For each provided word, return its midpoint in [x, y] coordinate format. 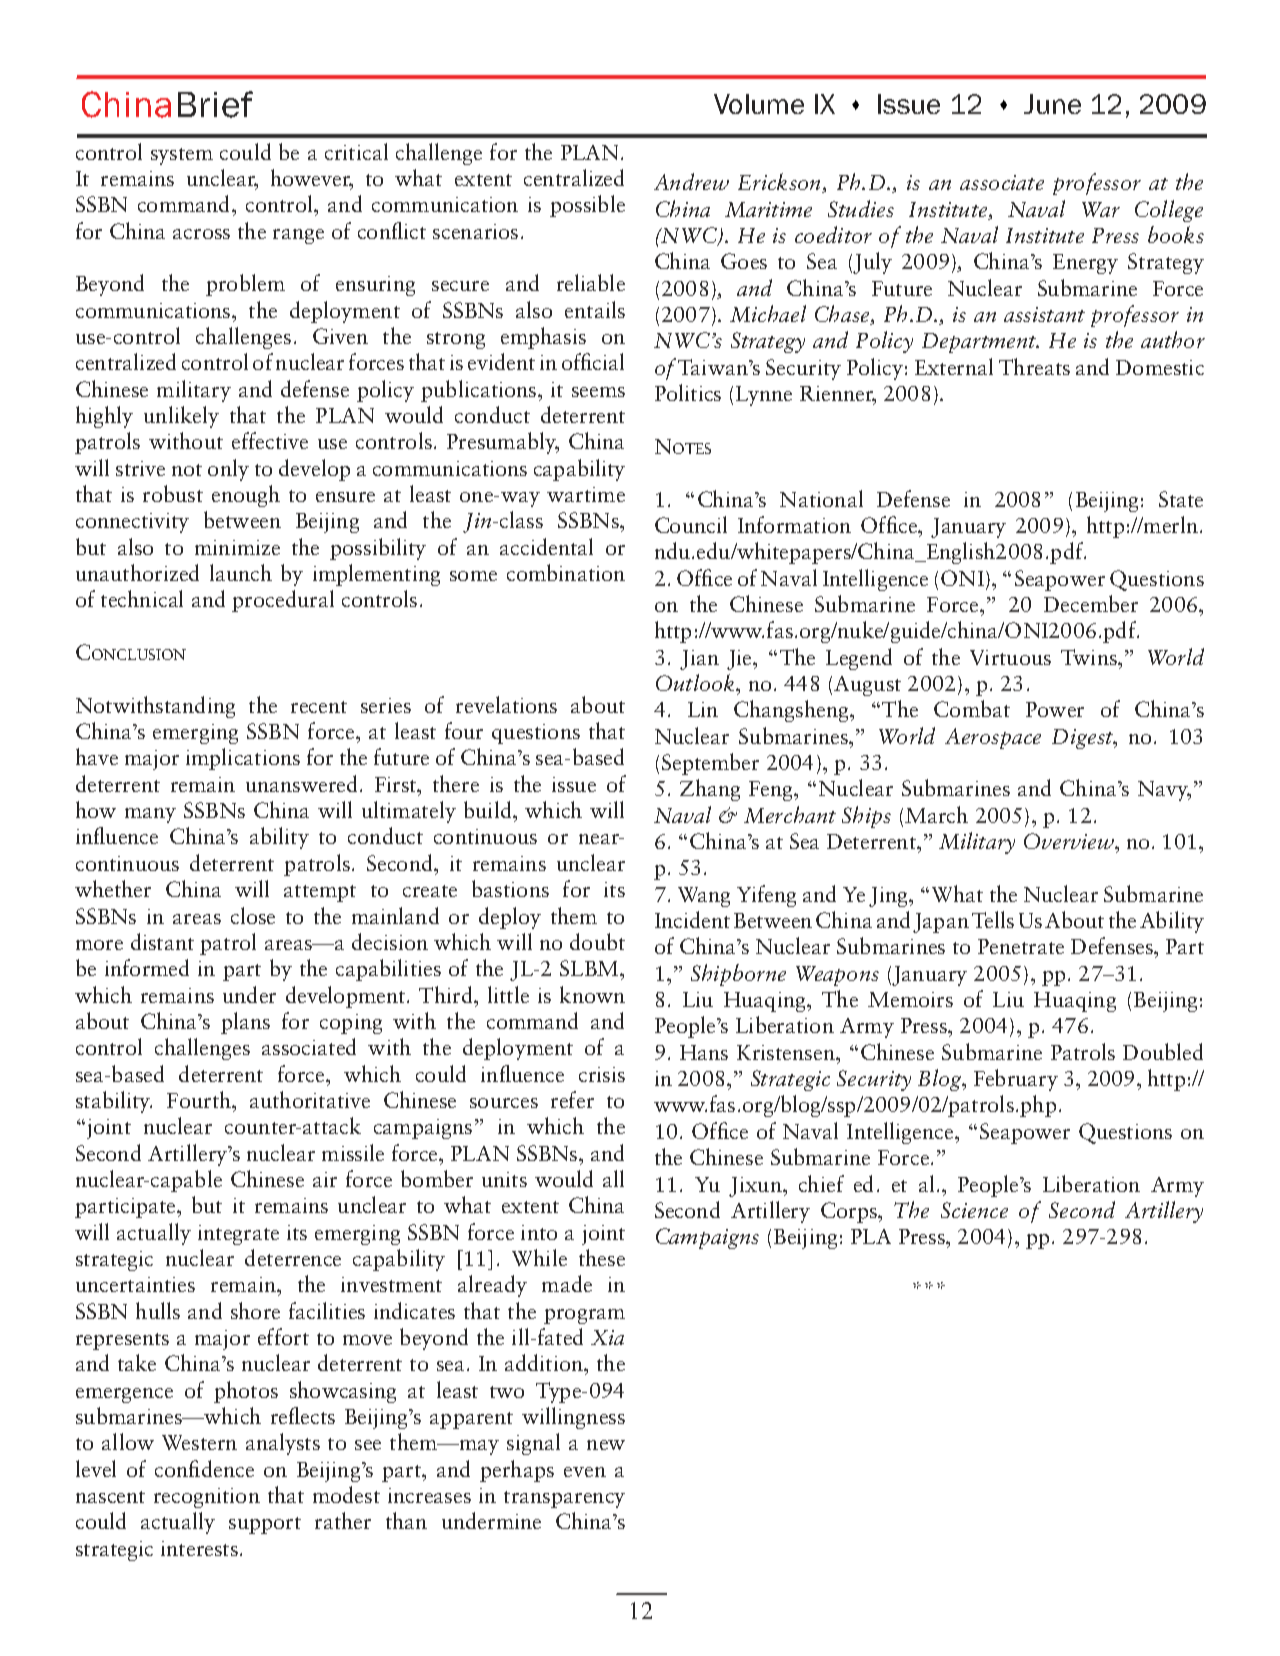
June [1052, 104]
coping [351, 1024]
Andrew [691, 181]
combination [566, 572]
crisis [602, 1074]
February [1016, 1080]
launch [241, 572]
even [585, 1472]
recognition [207, 1498]
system [182, 156]
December [1091, 603]
